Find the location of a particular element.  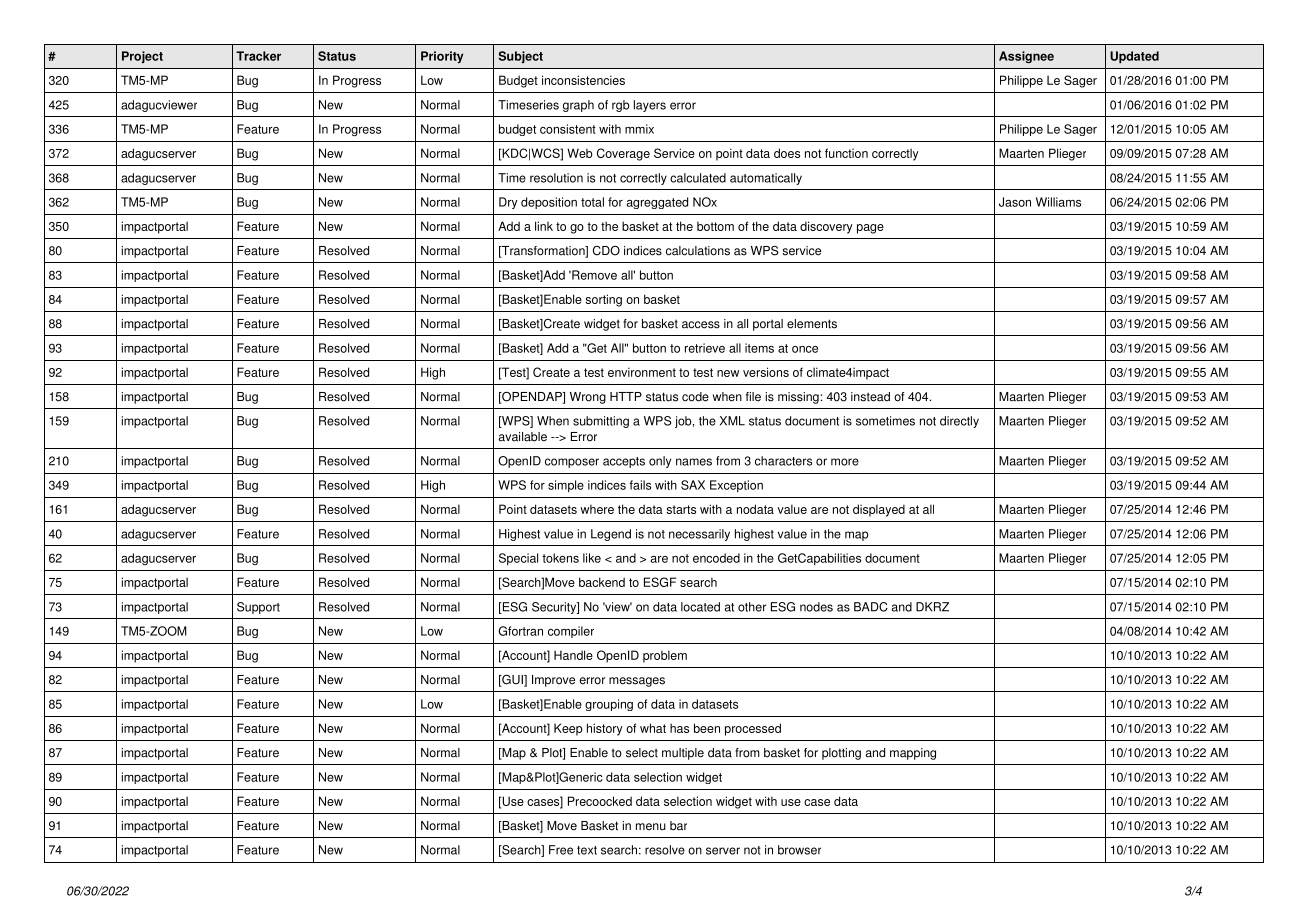

available is located at coordinates (523, 437).
